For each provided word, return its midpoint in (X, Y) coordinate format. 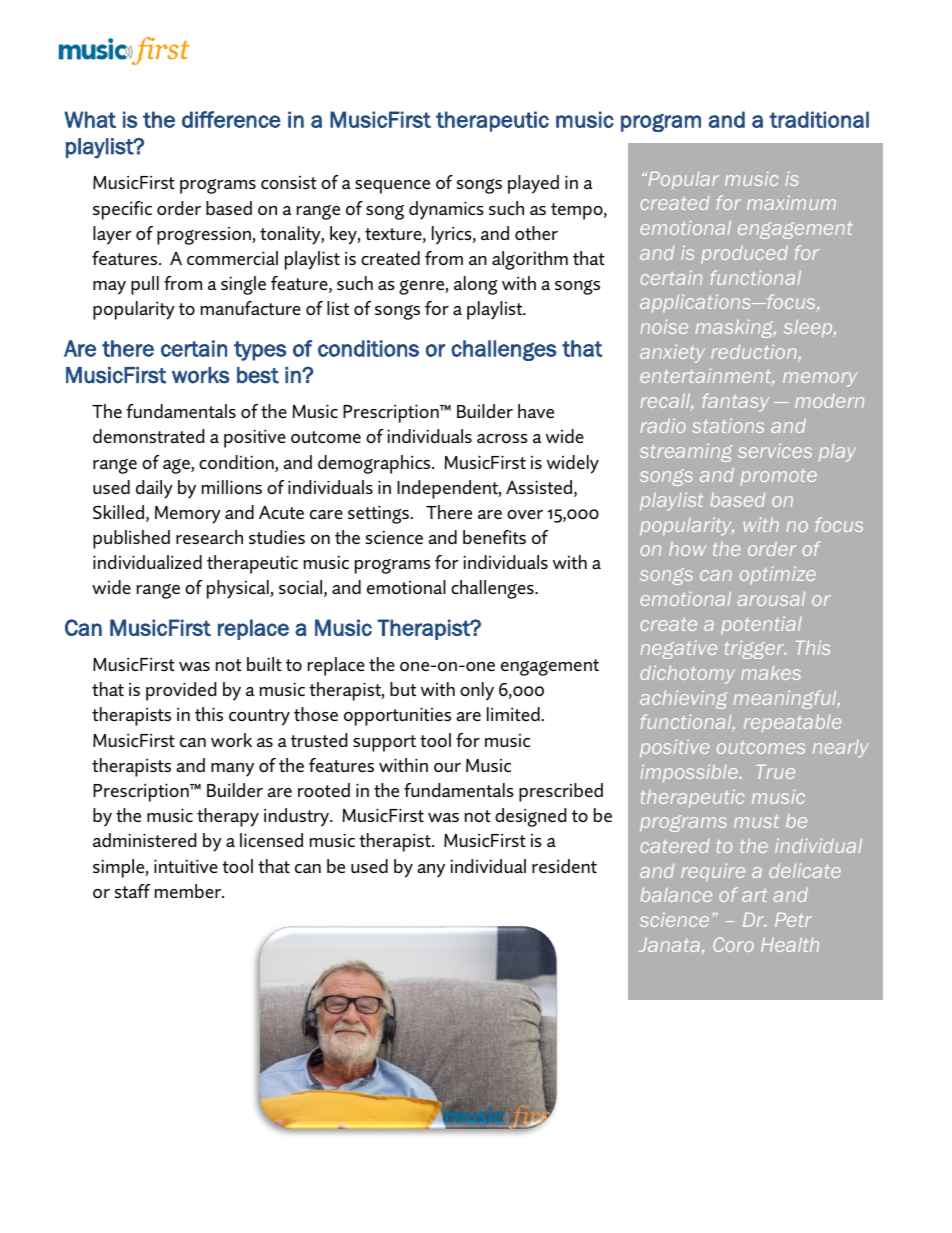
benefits (494, 537)
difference (231, 119)
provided (181, 691)
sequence (392, 187)
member (189, 891)
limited (513, 714)
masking (735, 329)
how (687, 549)
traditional (819, 119)
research (209, 537)
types (260, 351)
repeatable (792, 723)
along (476, 285)
